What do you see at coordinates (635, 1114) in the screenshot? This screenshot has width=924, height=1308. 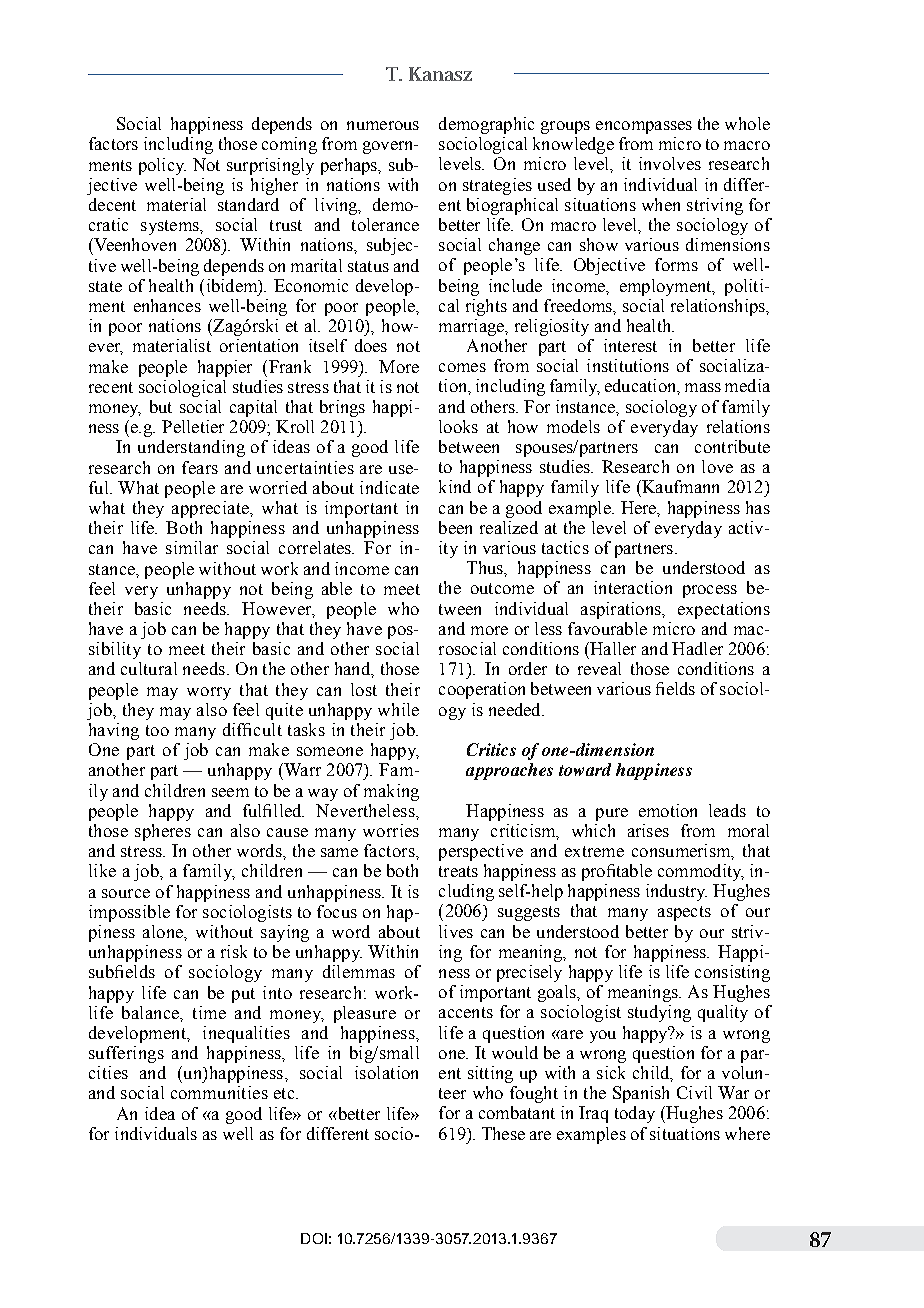 I see `today` at bounding box center [635, 1114].
